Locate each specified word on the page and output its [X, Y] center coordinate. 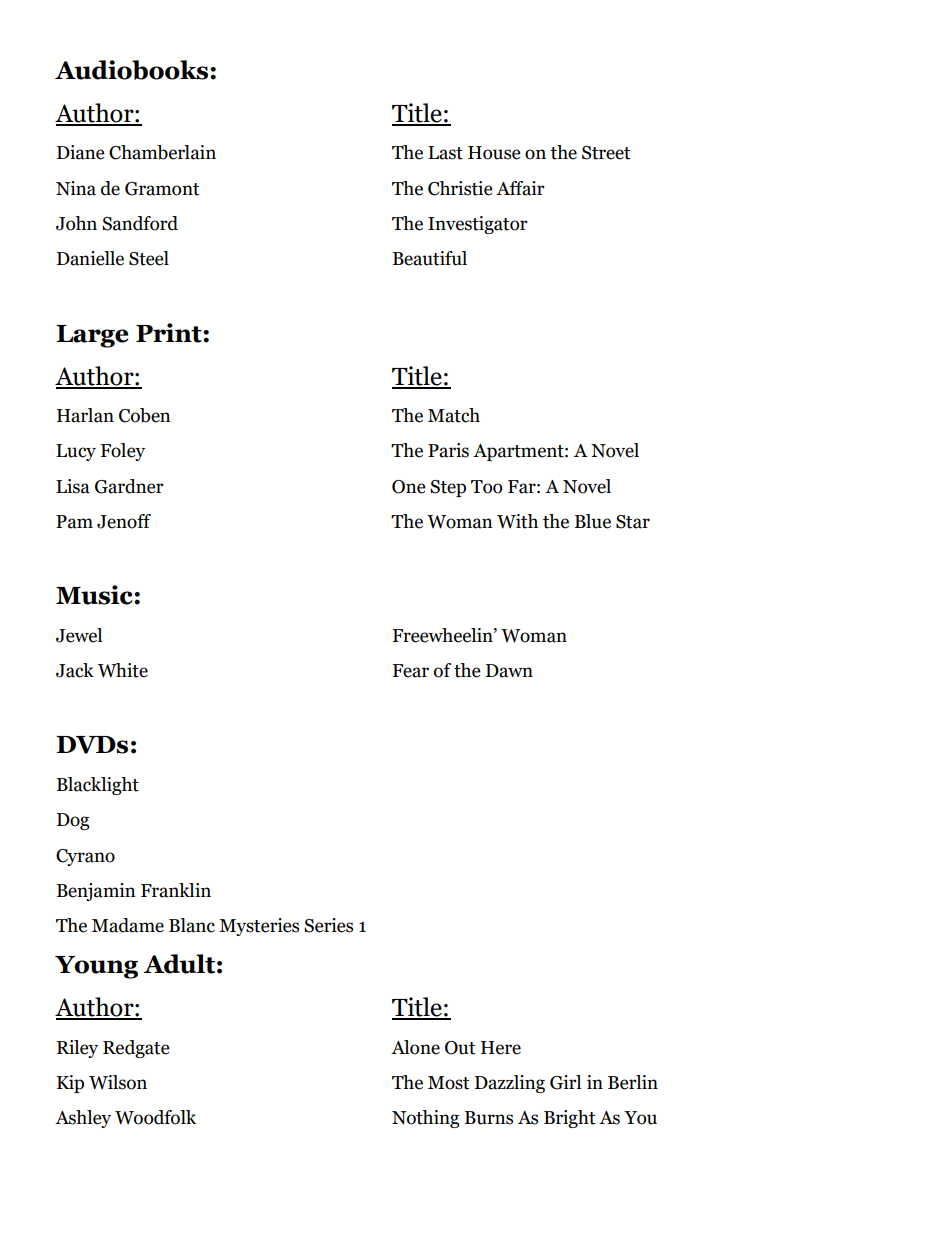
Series [328, 925]
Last [445, 153]
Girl [565, 1082]
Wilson [118, 1082]
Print [170, 333]
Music [95, 595]
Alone [415, 1047]
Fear [410, 671]
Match [454, 415]
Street [606, 153]
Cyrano [85, 857]
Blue [593, 521]
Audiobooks [133, 70]
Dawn [509, 671]
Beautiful [430, 258]
